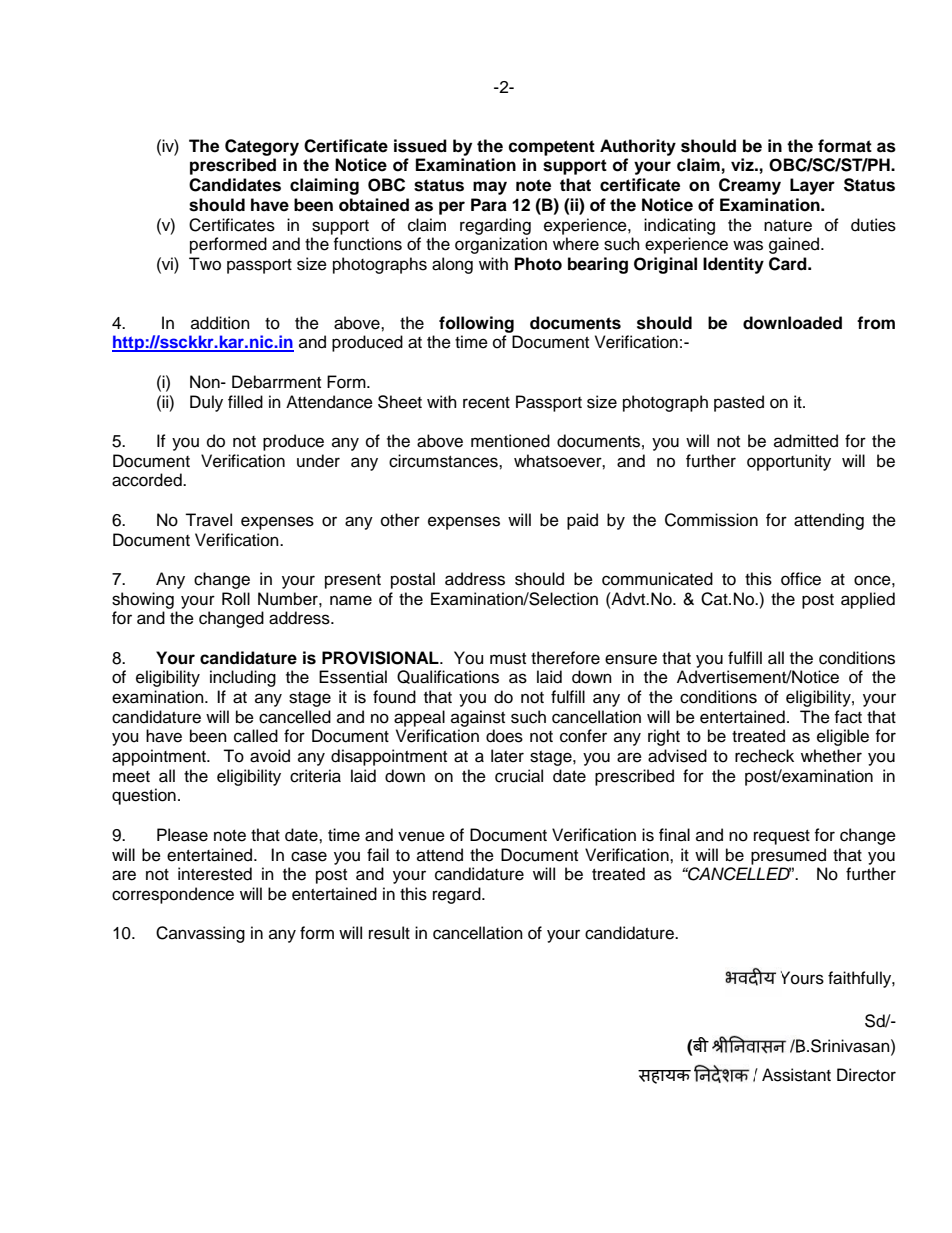 The image size is (952, 1233). Describe the element at coordinates (490, 188) in the document. I see `may` at that location.
